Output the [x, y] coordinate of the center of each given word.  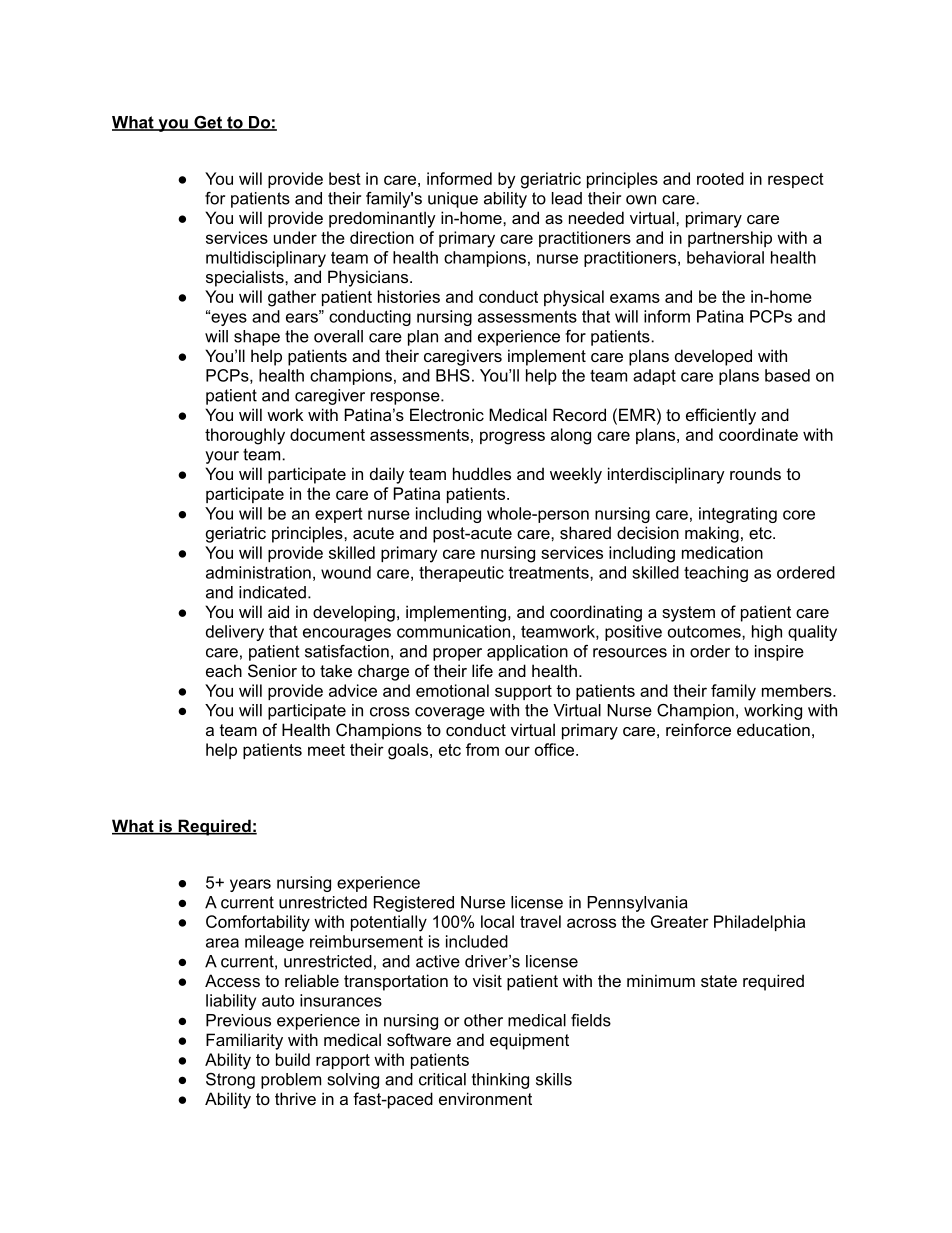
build [293, 1059]
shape [257, 338]
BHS [453, 375]
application [527, 653]
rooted [720, 178]
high [767, 633]
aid [278, 611]
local [497, 921]
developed [713, 357]
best [345, 178]
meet [326, 750]
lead [567, 198]
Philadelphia [759, 923]
